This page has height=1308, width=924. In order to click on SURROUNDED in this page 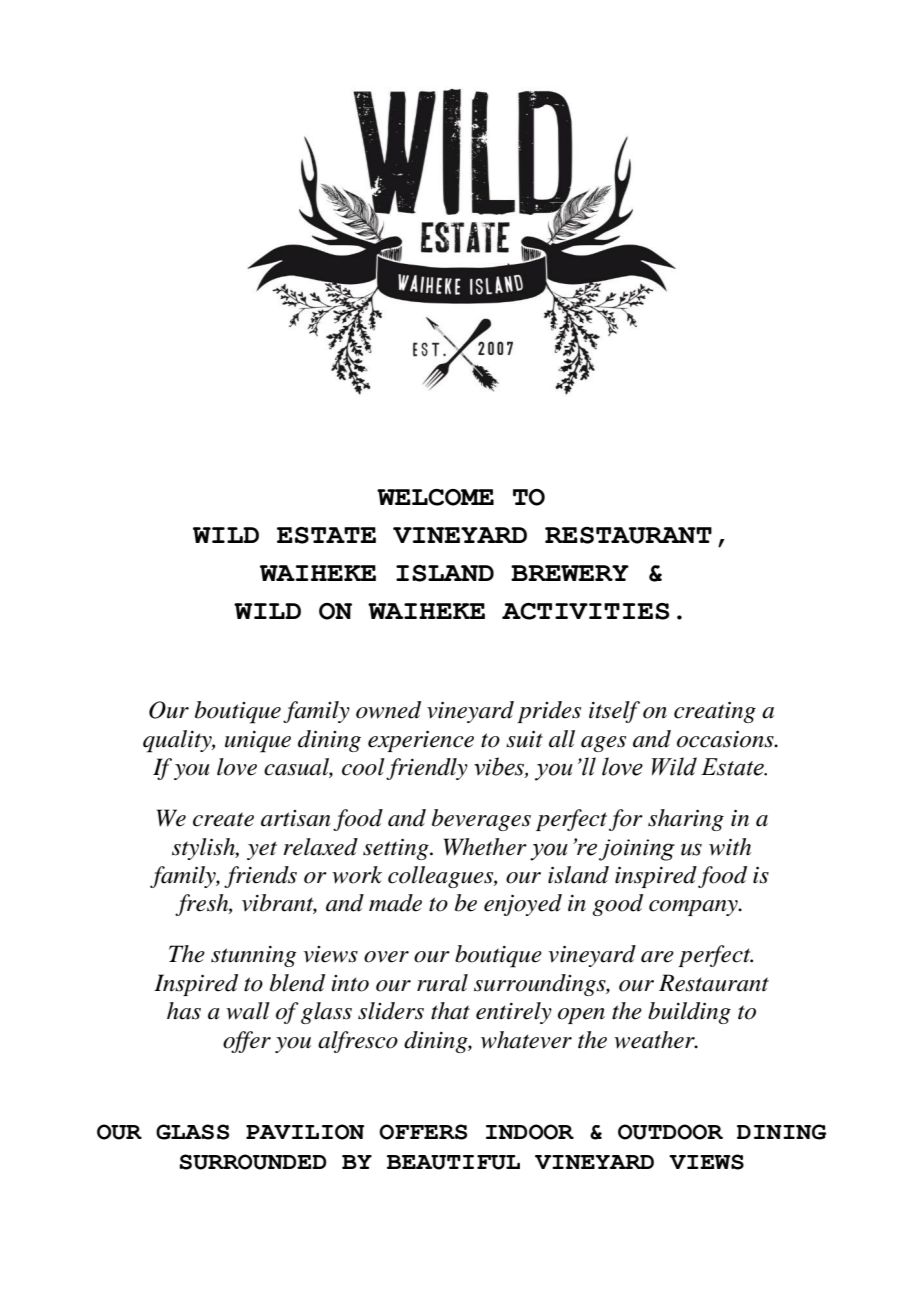, I will do `click(252, 1162)`.
